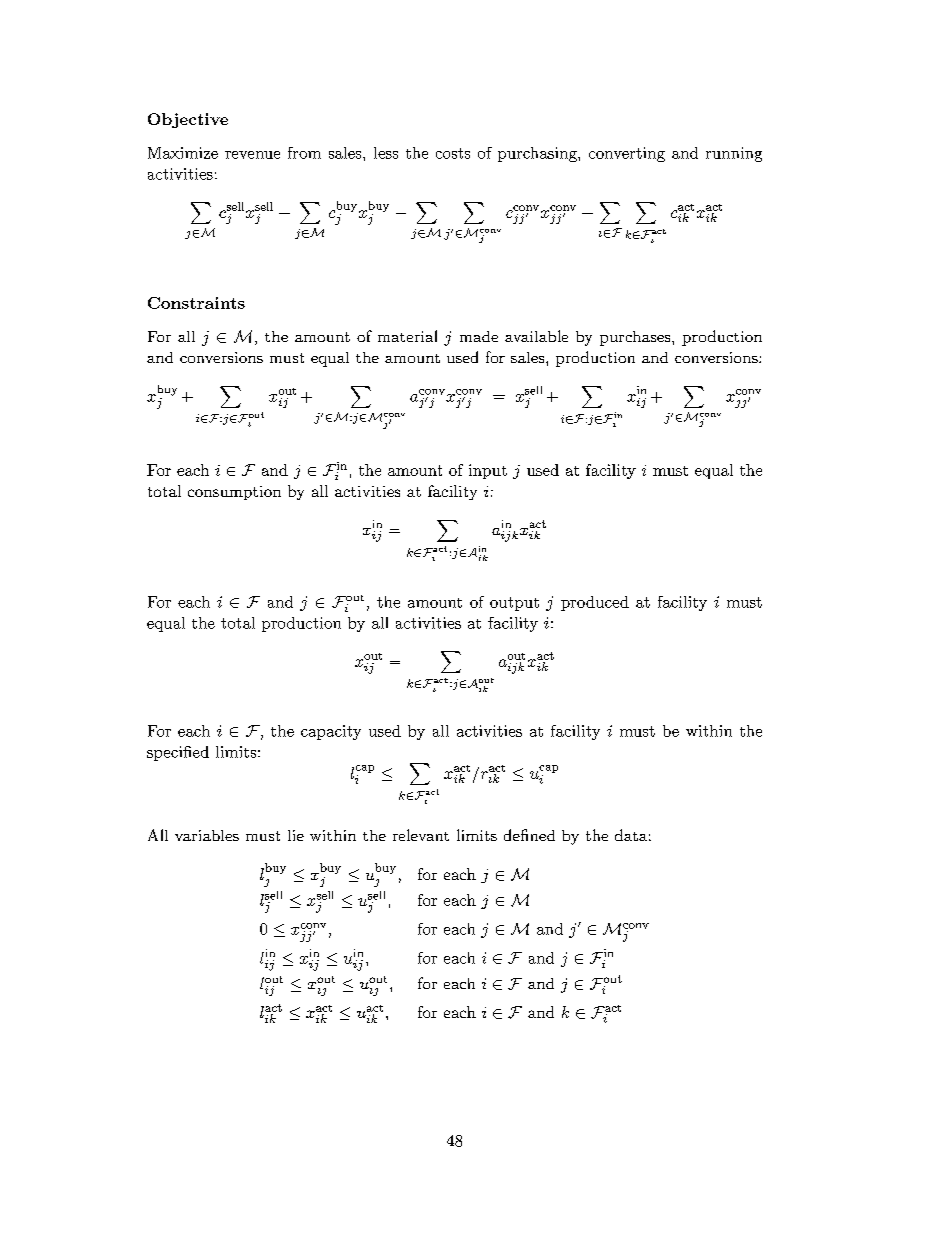  What do you see at coordinates (488, 471) in the page?
I see `input` at bounding box center [488, 471].
